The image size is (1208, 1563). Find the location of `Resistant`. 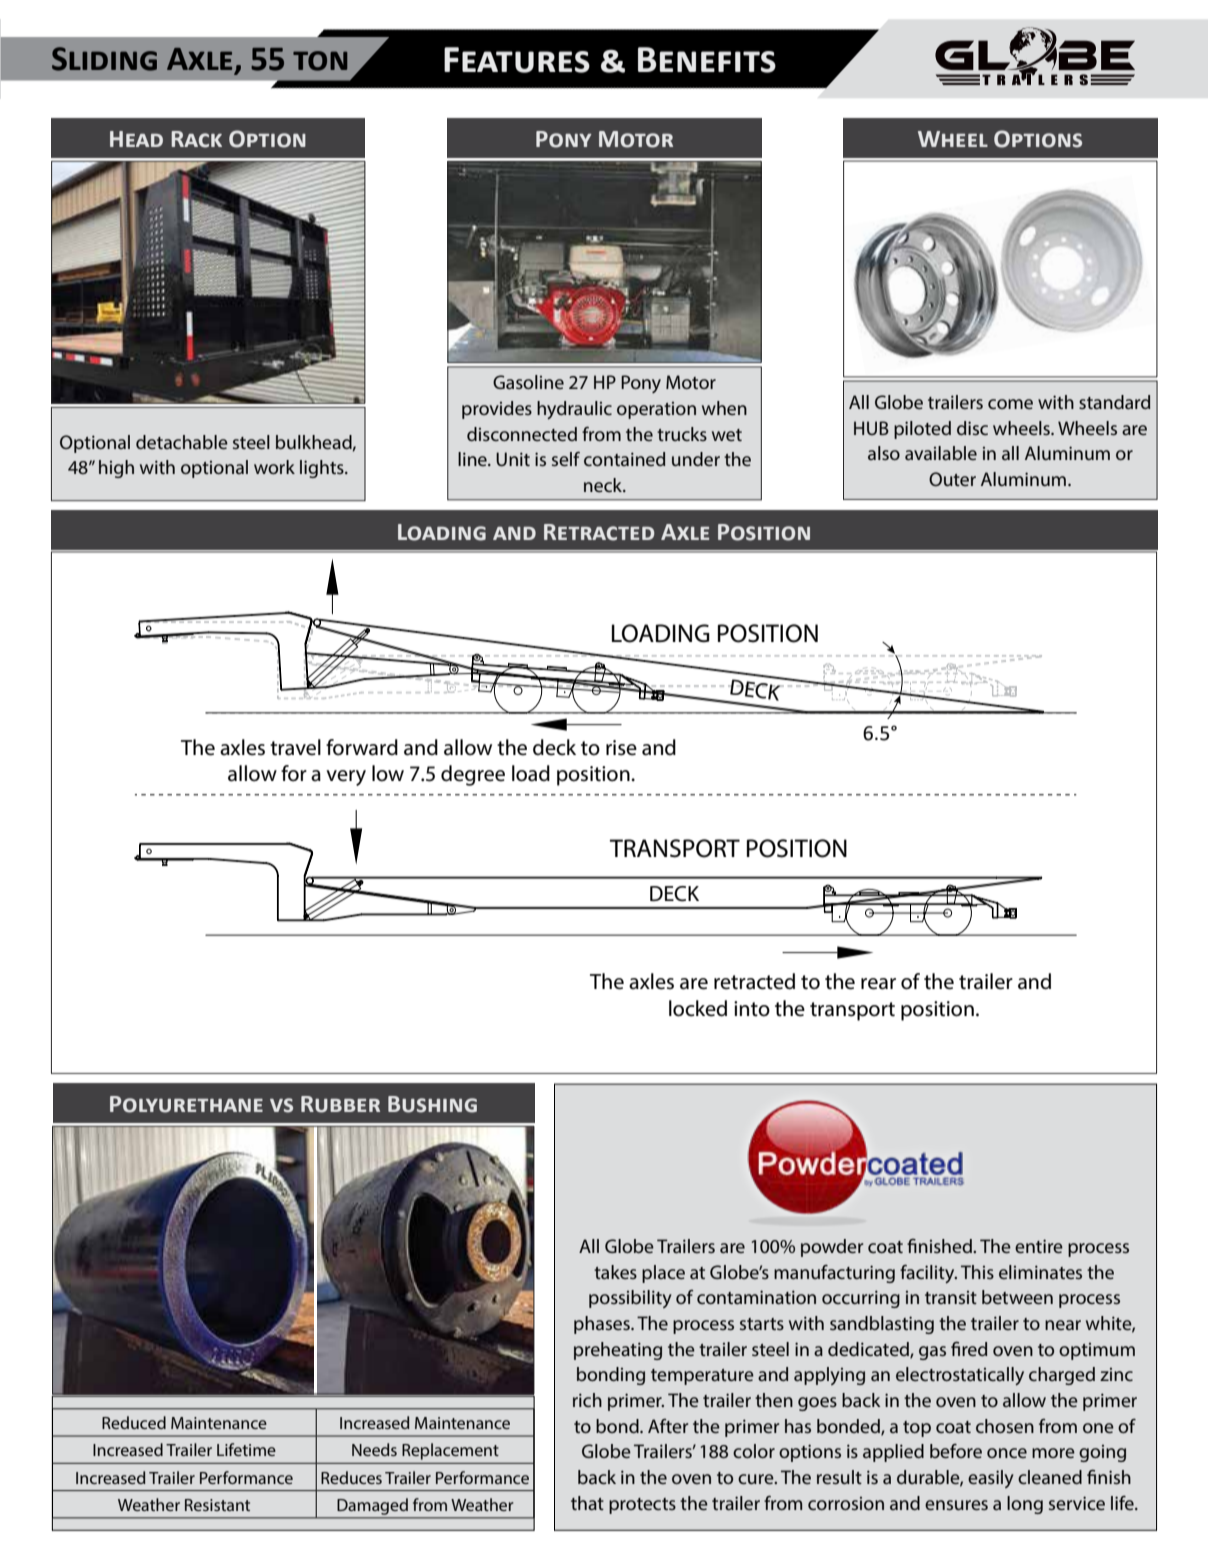

Resistant is located at coordinates (217, 1505).
